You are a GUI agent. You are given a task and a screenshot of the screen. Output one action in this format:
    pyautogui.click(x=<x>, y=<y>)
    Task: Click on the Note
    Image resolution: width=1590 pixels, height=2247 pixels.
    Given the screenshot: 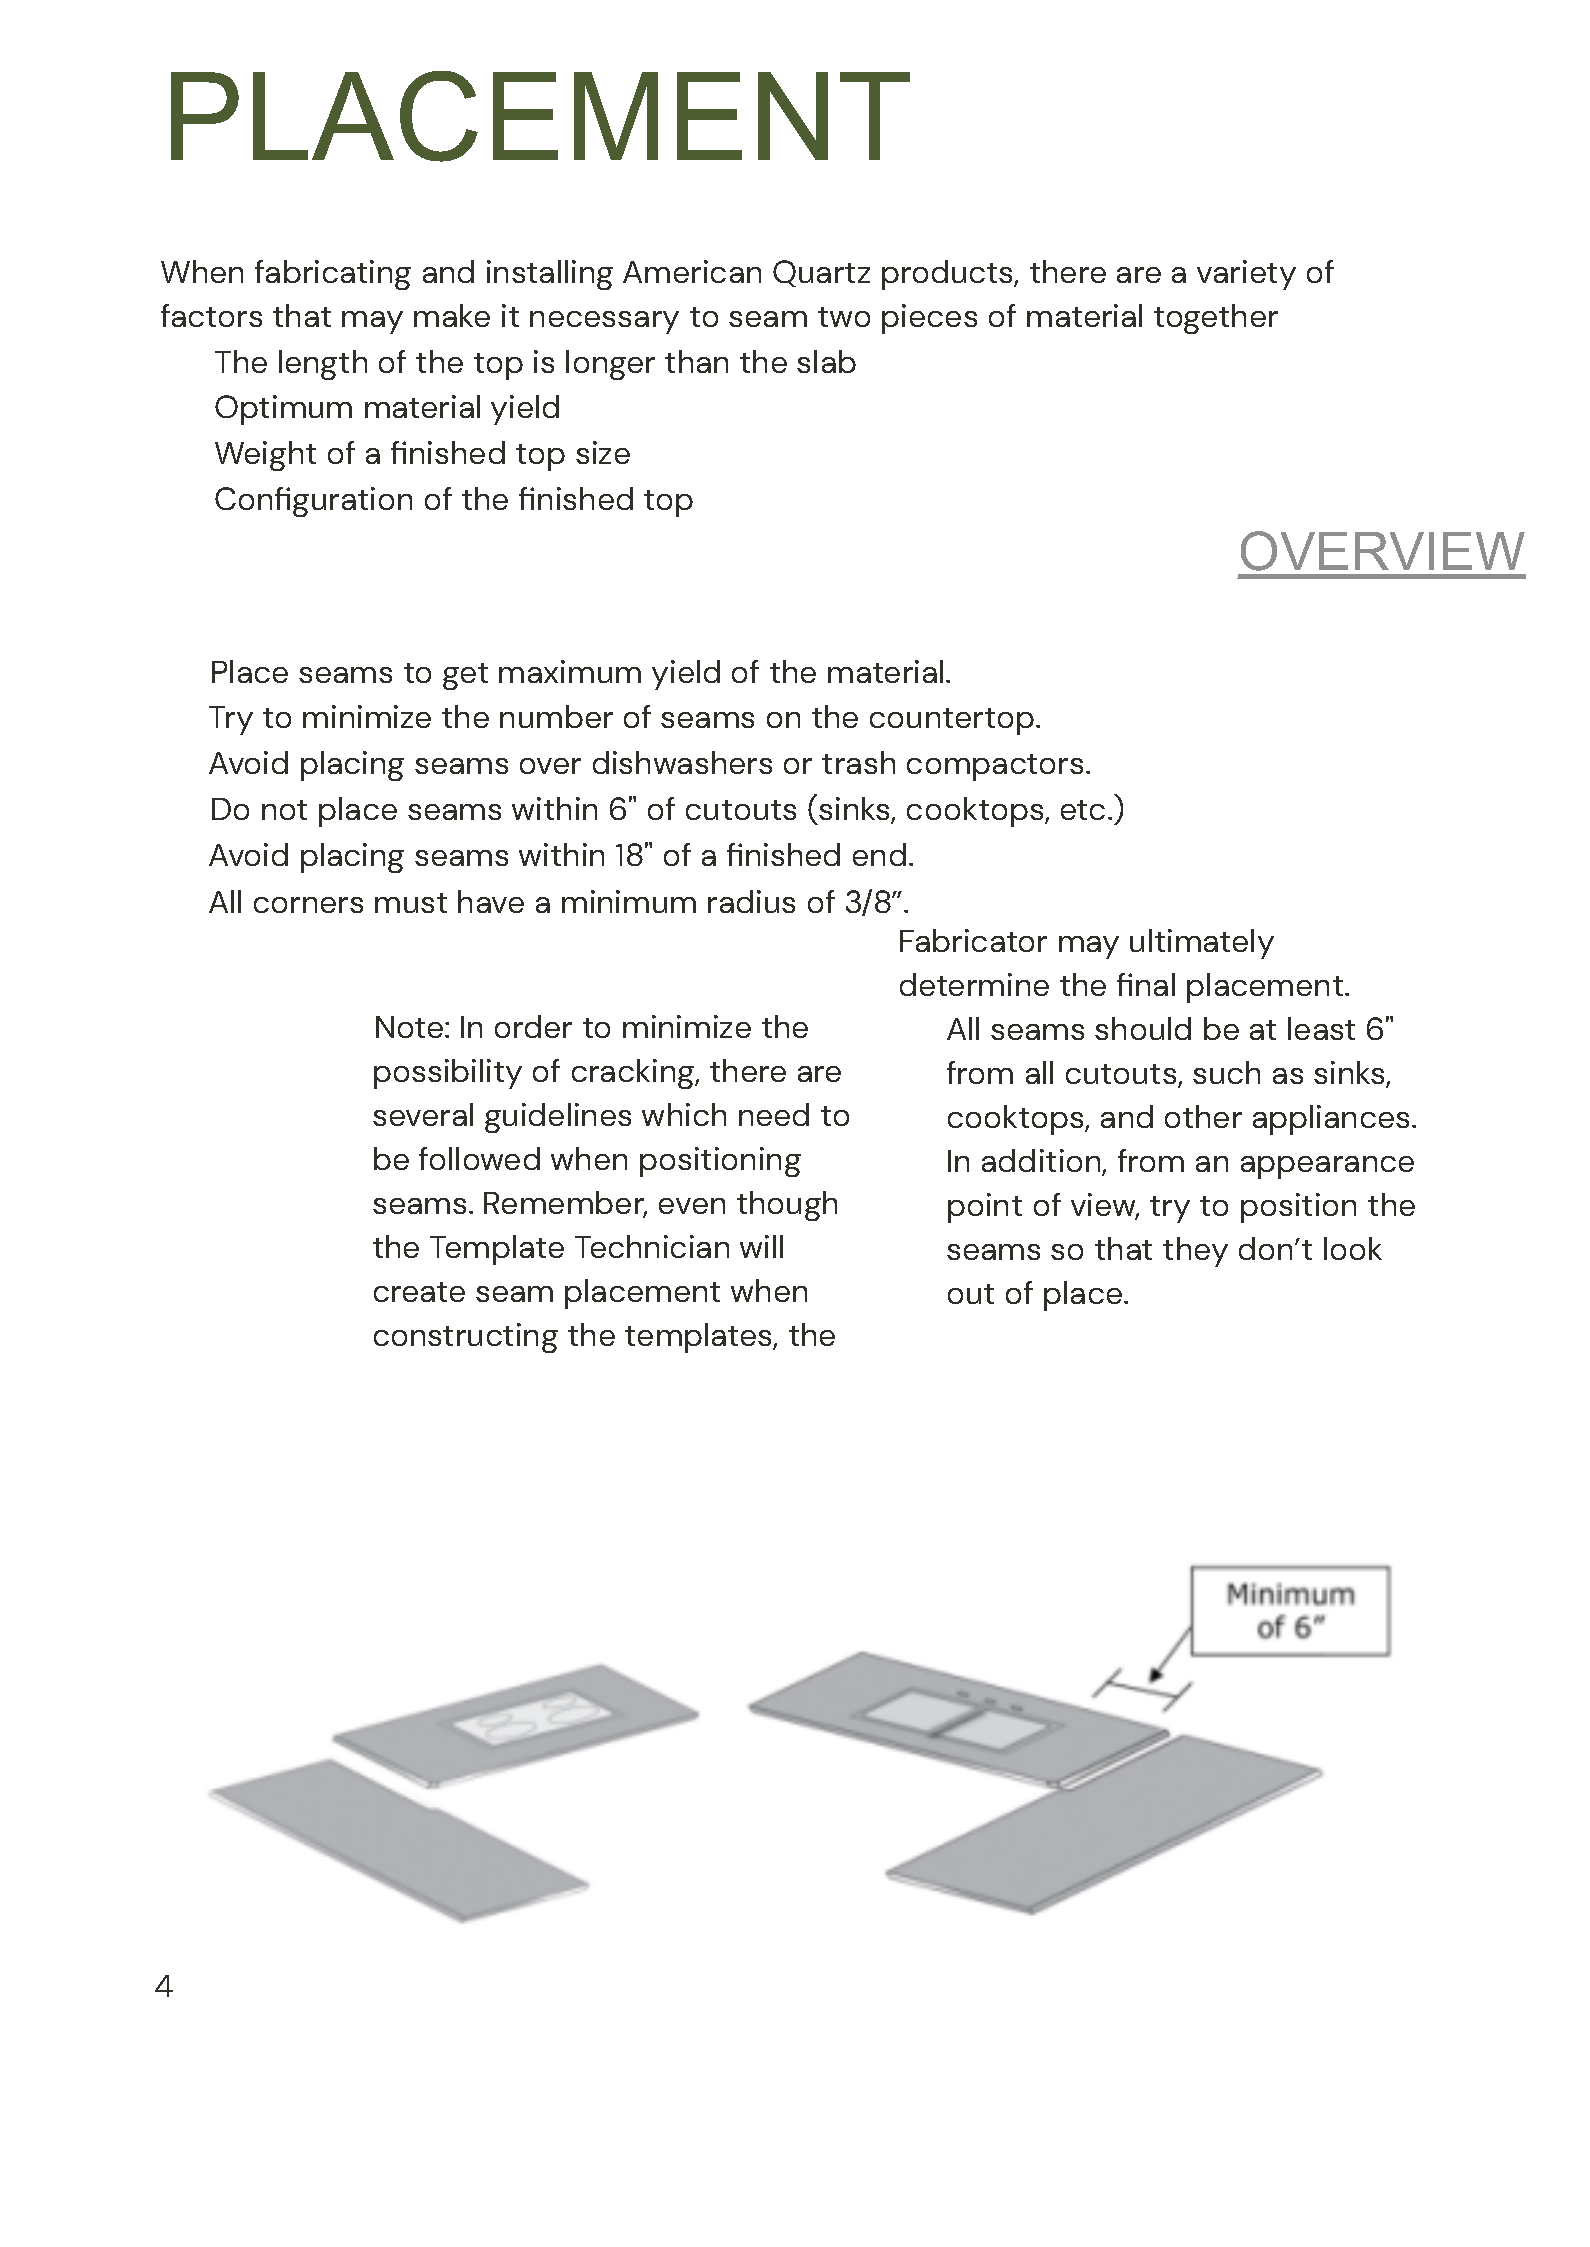 What is the action you would take?
    pyautogui.click(x=411, y=1027)
